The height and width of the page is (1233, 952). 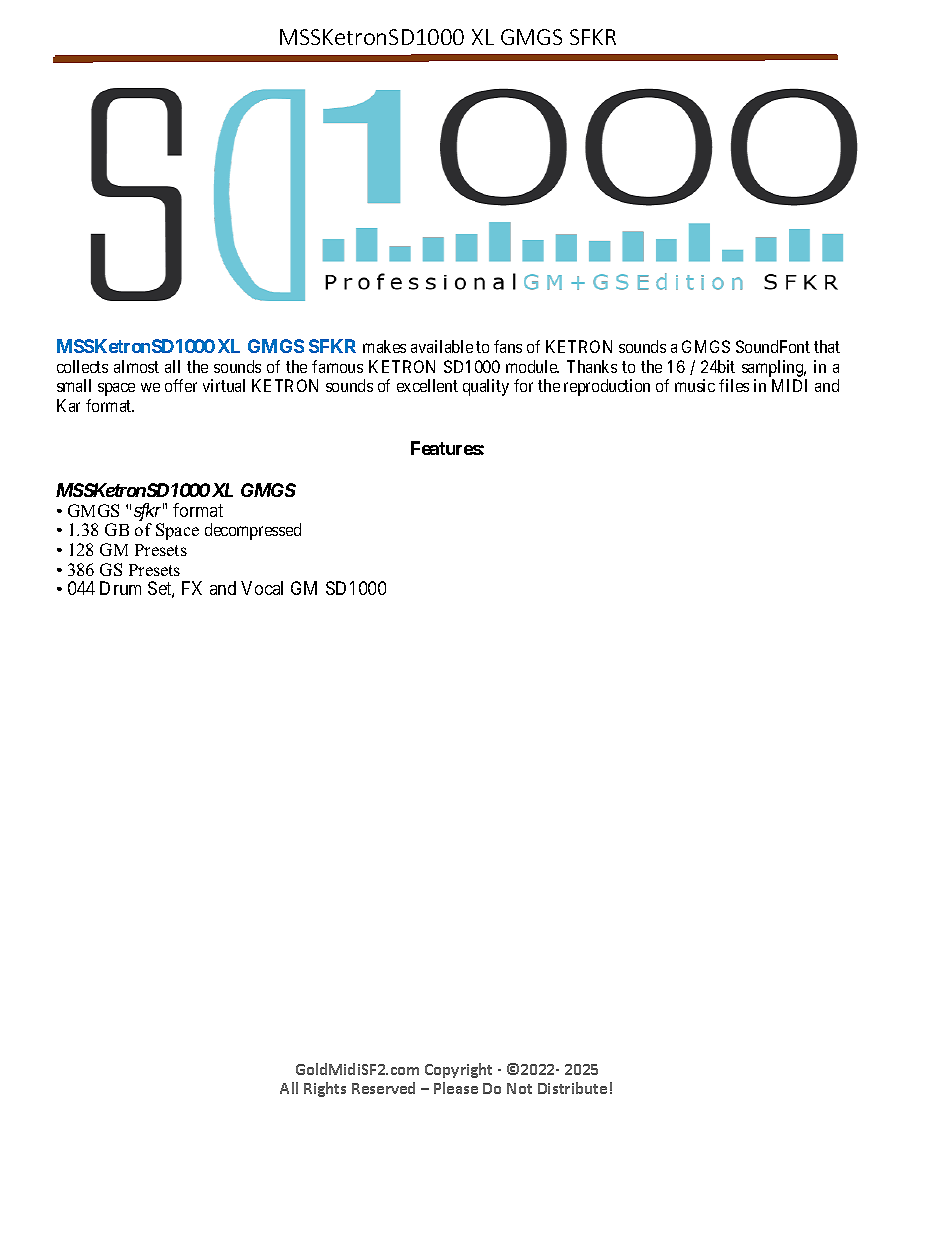 What do you see at coordinates (695, 385) in the page?
I see `music` at bounding box center [695, 385].
